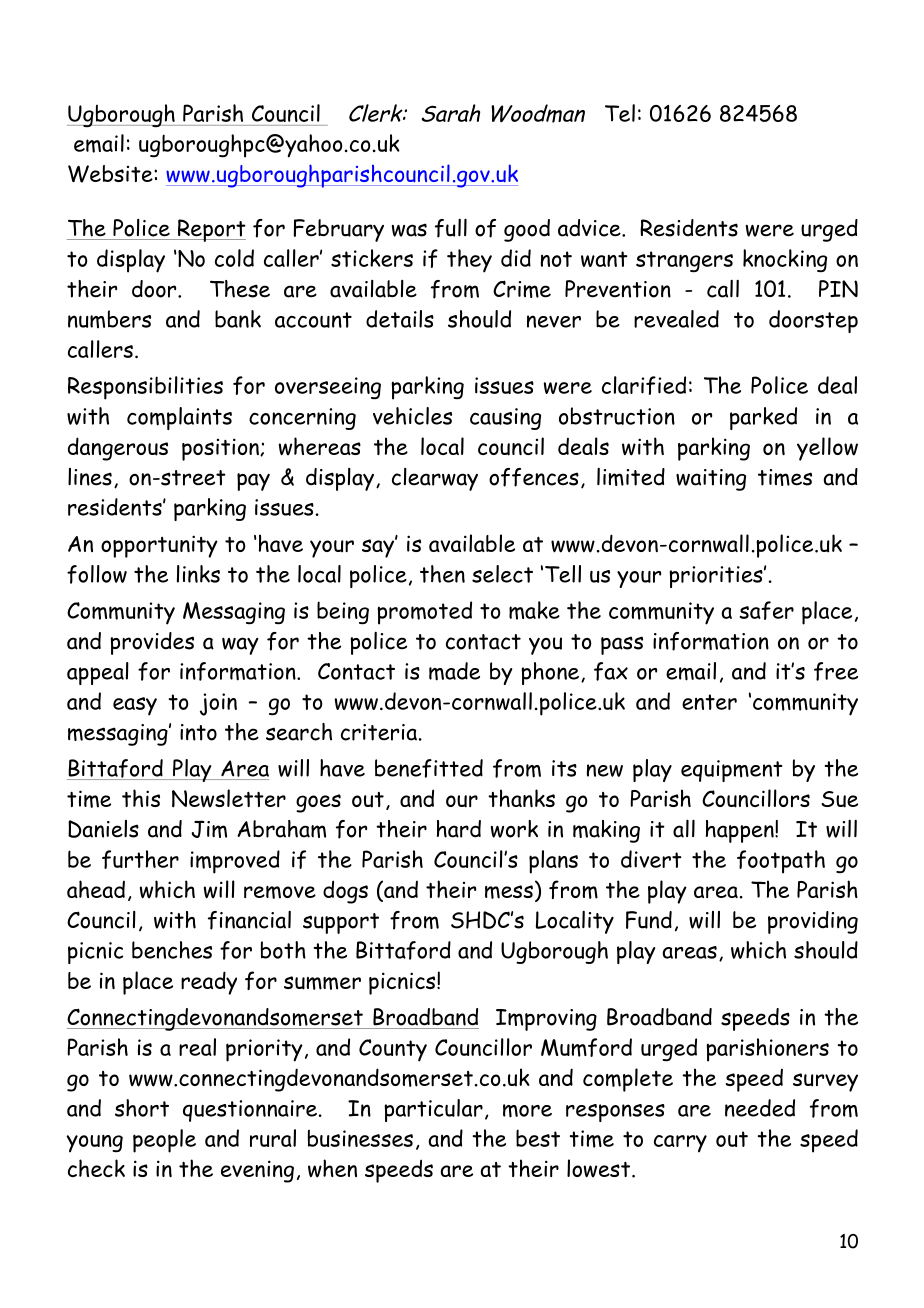 Image resolution: width=924 pixels, height=1308 pixels. I want to click on knocking, so click(785, 261).
